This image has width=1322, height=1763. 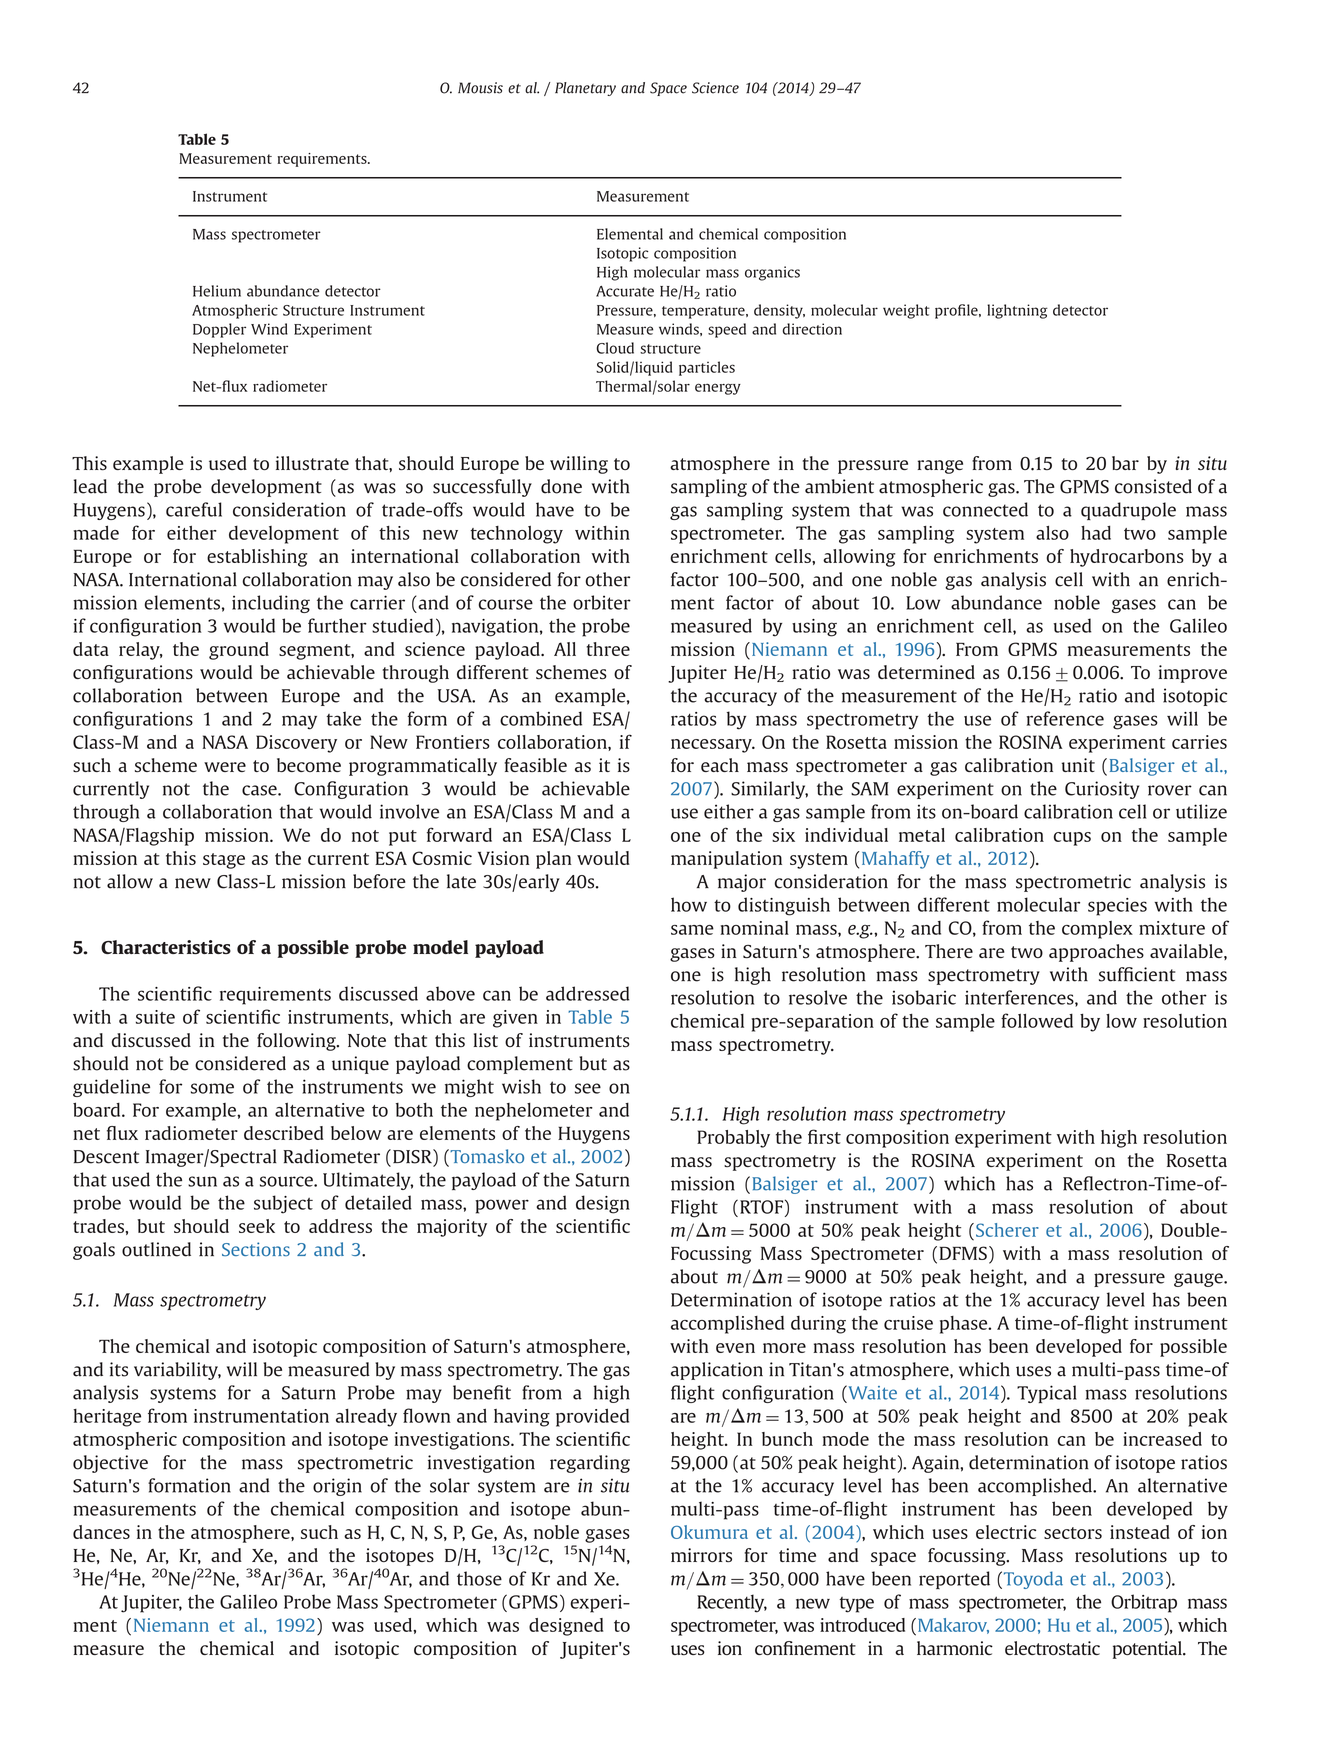 I want to click on Recently, so click(x=732, y=1603).
